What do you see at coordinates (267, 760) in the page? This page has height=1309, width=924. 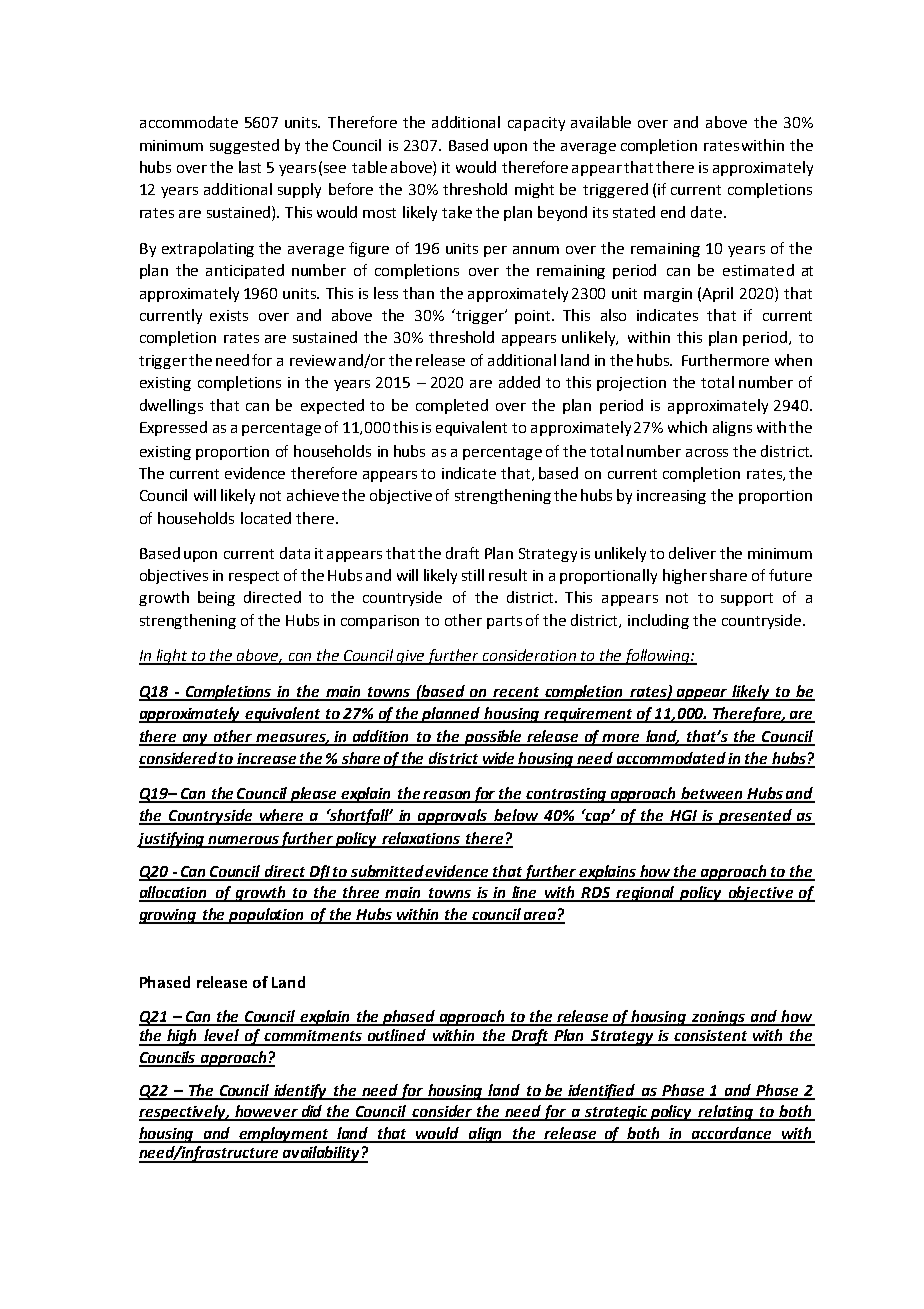 I see `increase` at bounding box center [267, 760].
